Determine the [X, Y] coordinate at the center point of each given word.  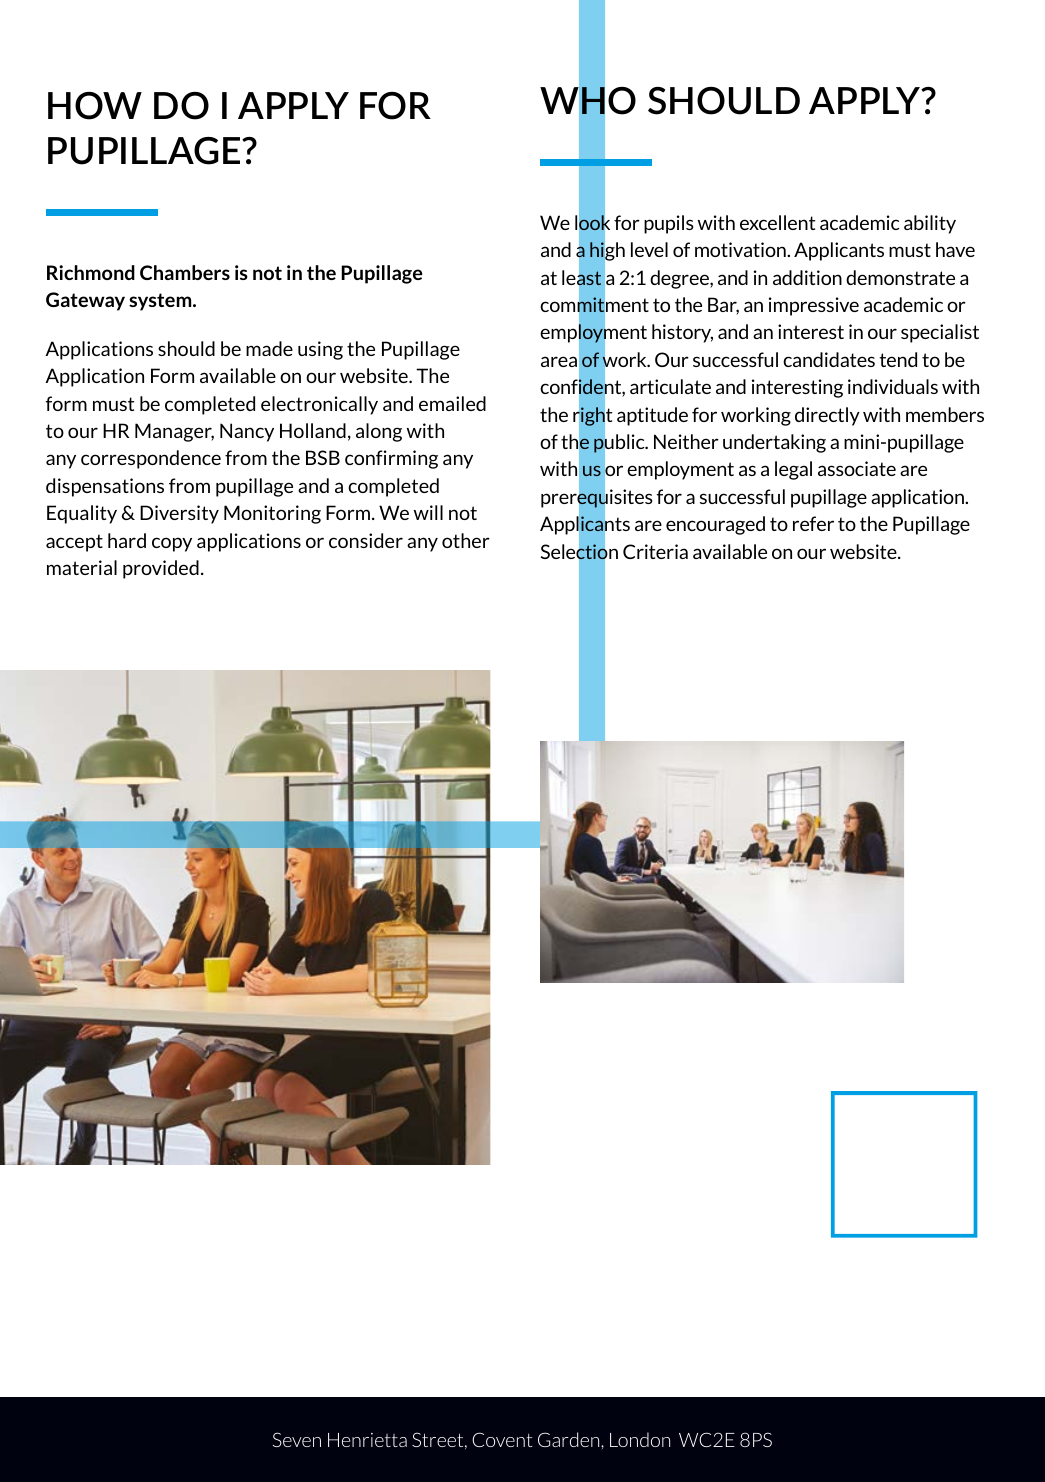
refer [813, 523]
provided [161, 569]
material [82, 567]
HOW [95, 106]
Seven [297, 1439]
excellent [777, 222]
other [466, 540]
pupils [669, 224]
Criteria [655, 551]
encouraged [715, 525]
